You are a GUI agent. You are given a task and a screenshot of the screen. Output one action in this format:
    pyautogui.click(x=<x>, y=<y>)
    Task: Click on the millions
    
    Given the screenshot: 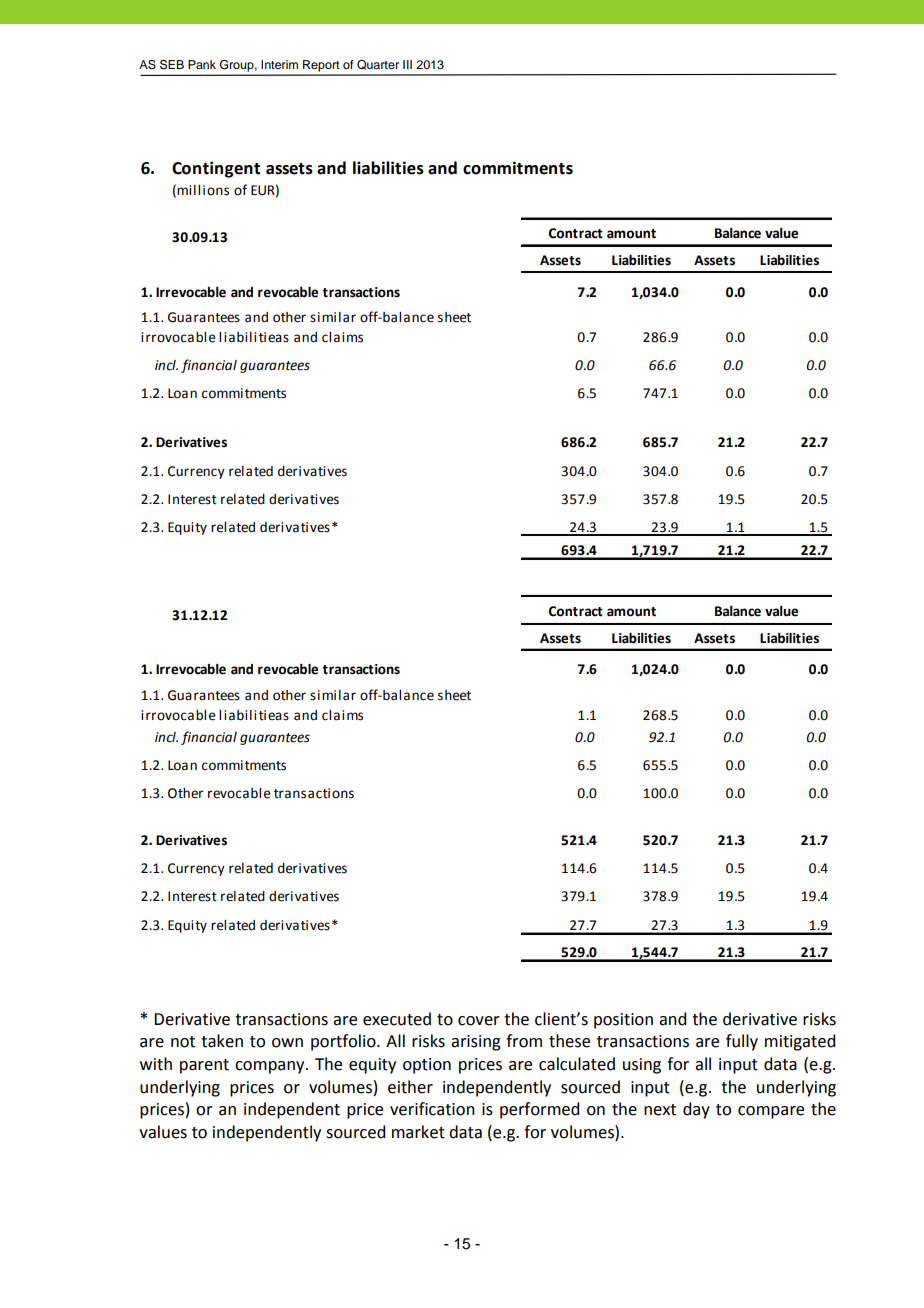 What is the action you would take?
    pyautogui.click(x=203, y=190)
